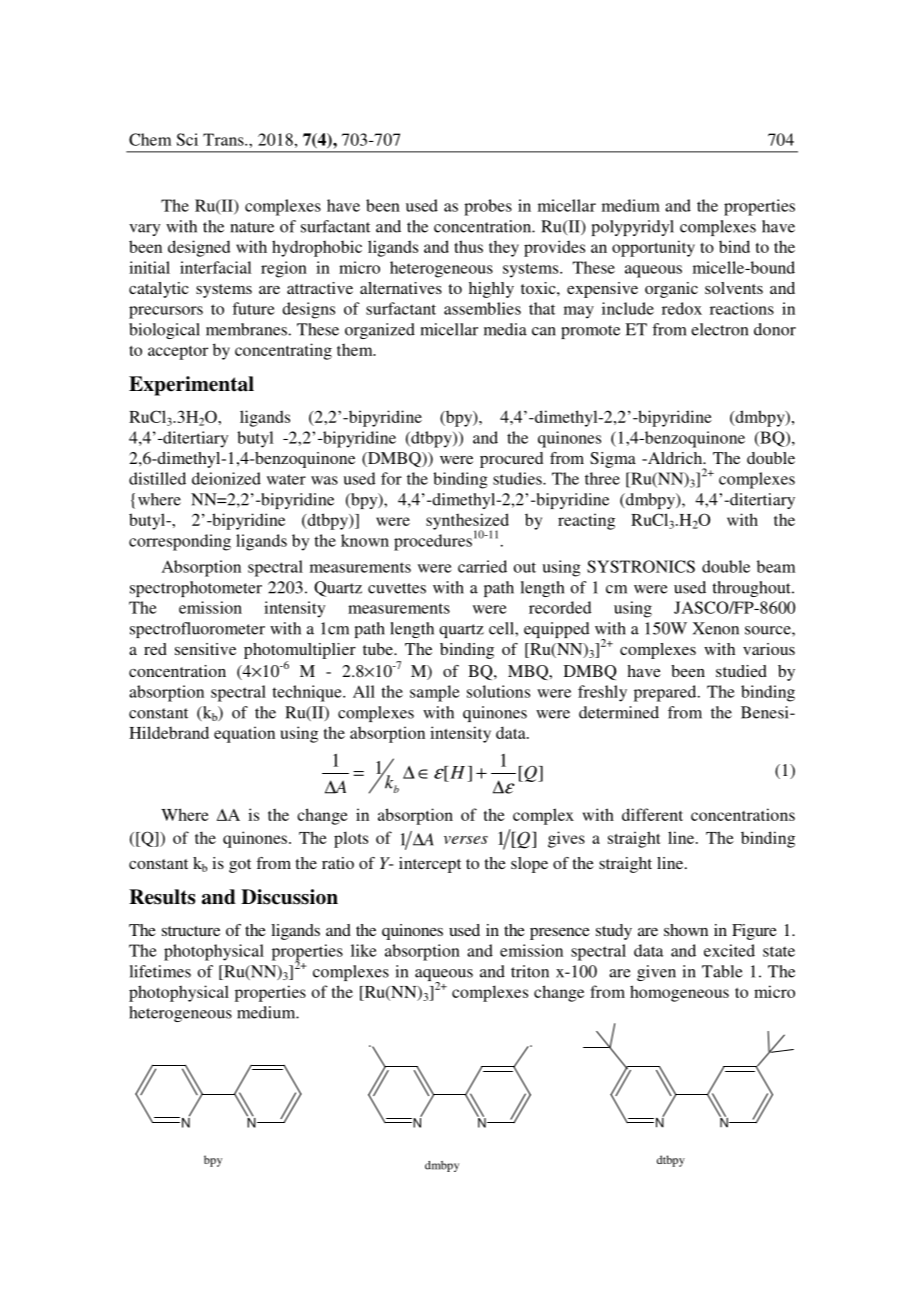 This screenshot has height=1307, width=924. What do you see at coordinates (224, 139) in the screenshot?
I see `Trans` at bounding box center [224, 139].
